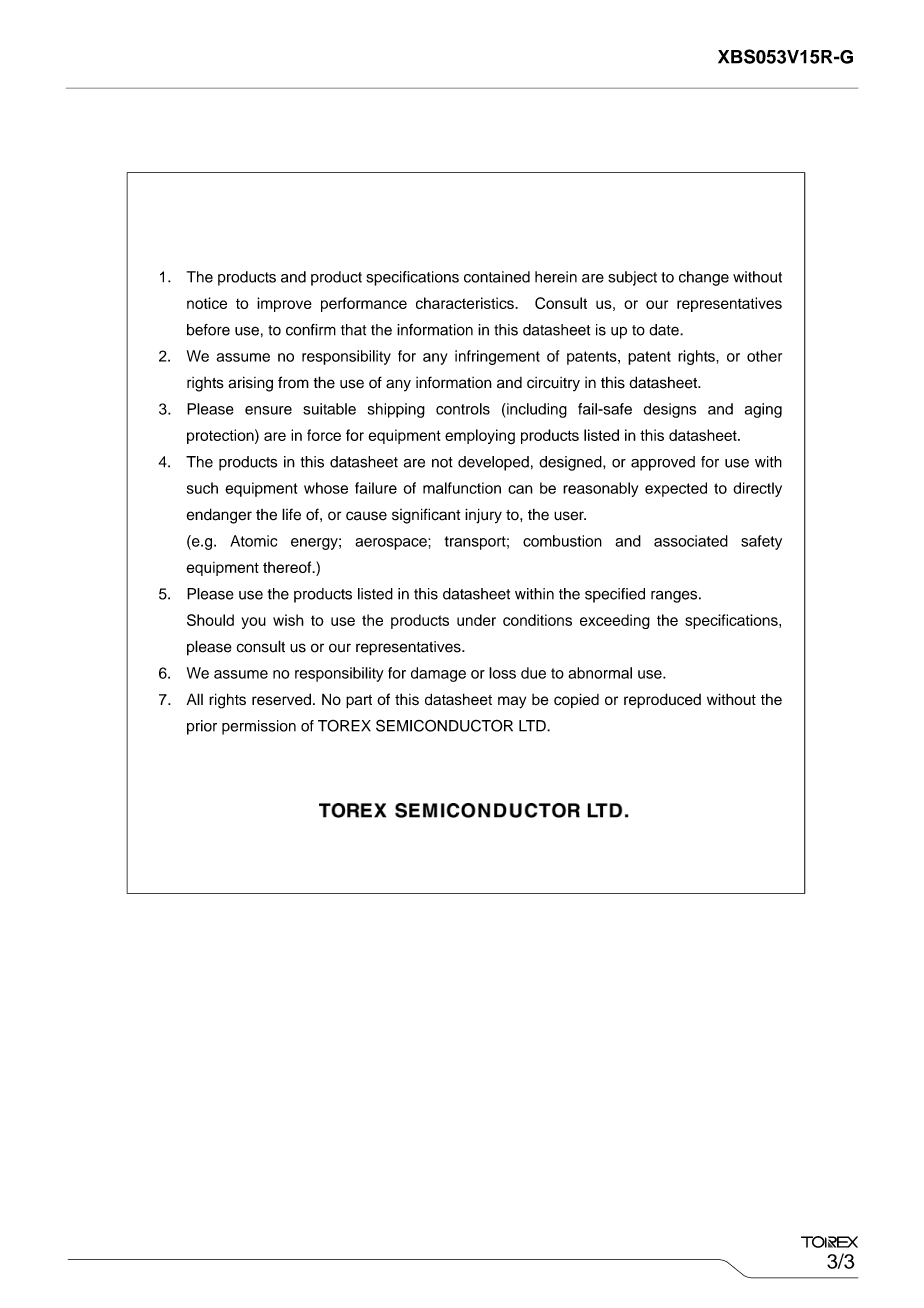  Describe the element at coordinates (669, 410) in the screenshot. I see `designs` at that location.
